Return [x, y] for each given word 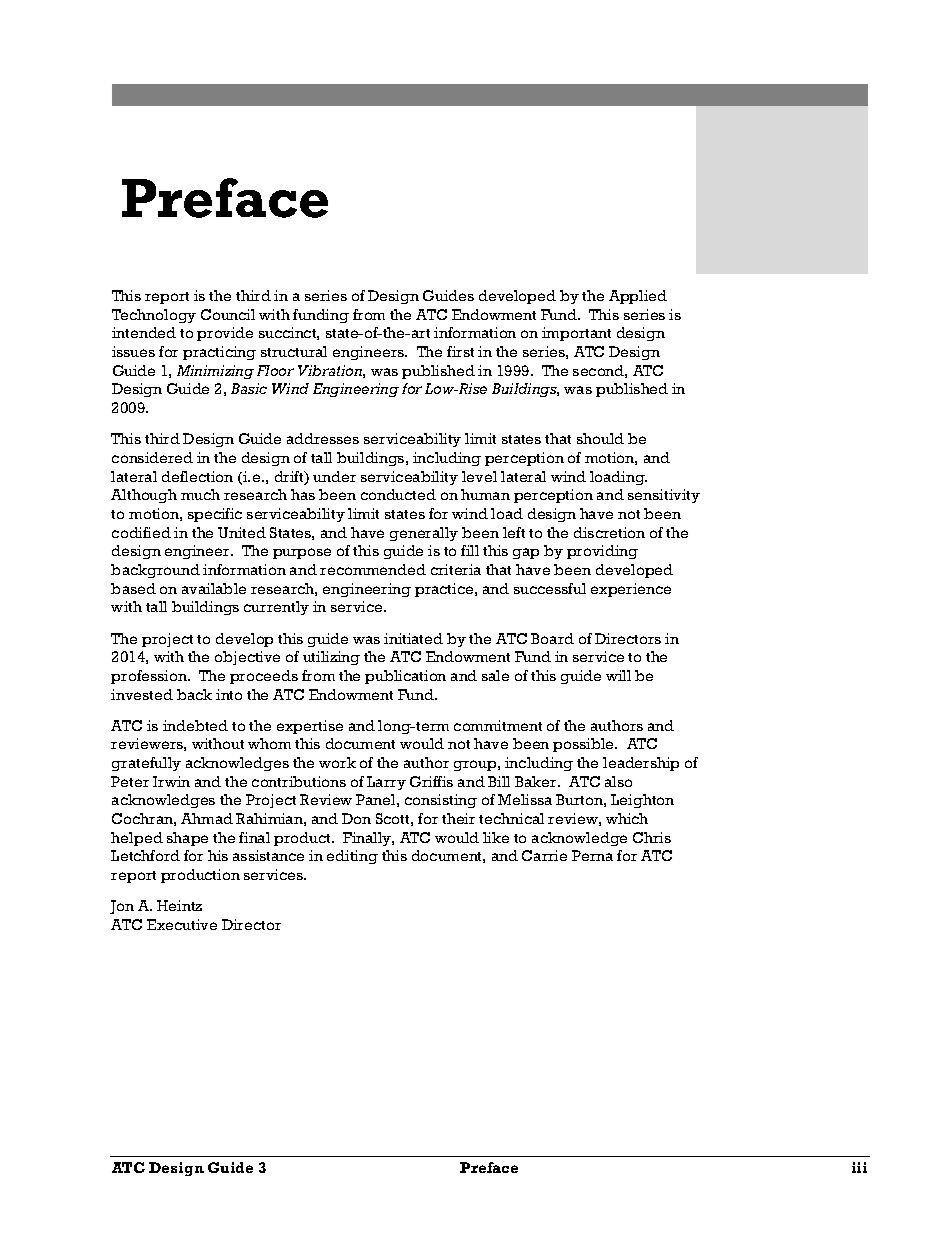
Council [228, 314]
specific [215, 515]
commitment [498, 725]
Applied [638, 297]
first [460, 351]
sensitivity [664, 496]
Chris [652, 837]
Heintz [179, 905]
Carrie [544, 855]
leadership [641, 764]
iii [859, 1167]
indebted [195, 725]
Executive [182, 924]
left [514, 532]
